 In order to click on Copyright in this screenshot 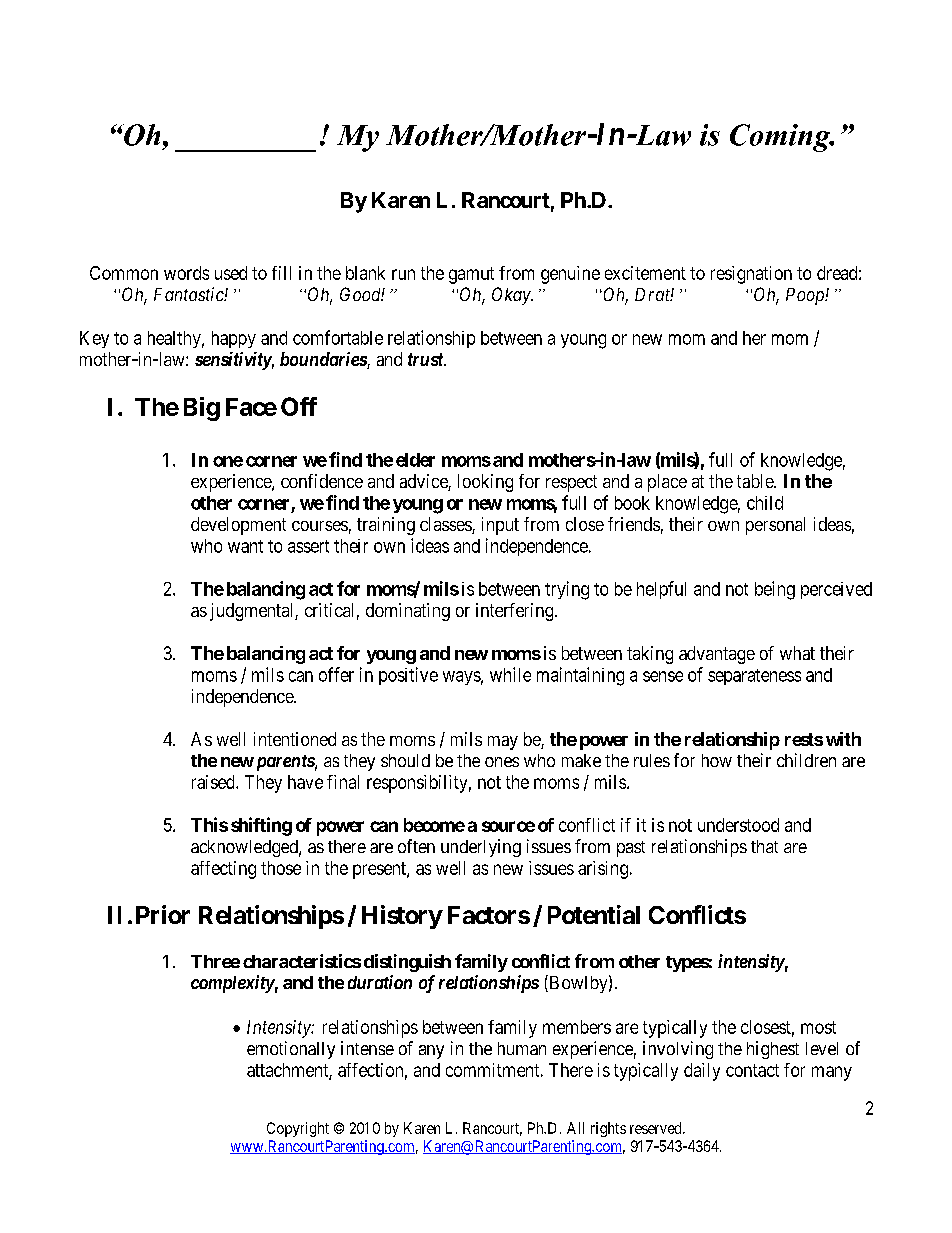, I will do `click(298, 1129)`.
